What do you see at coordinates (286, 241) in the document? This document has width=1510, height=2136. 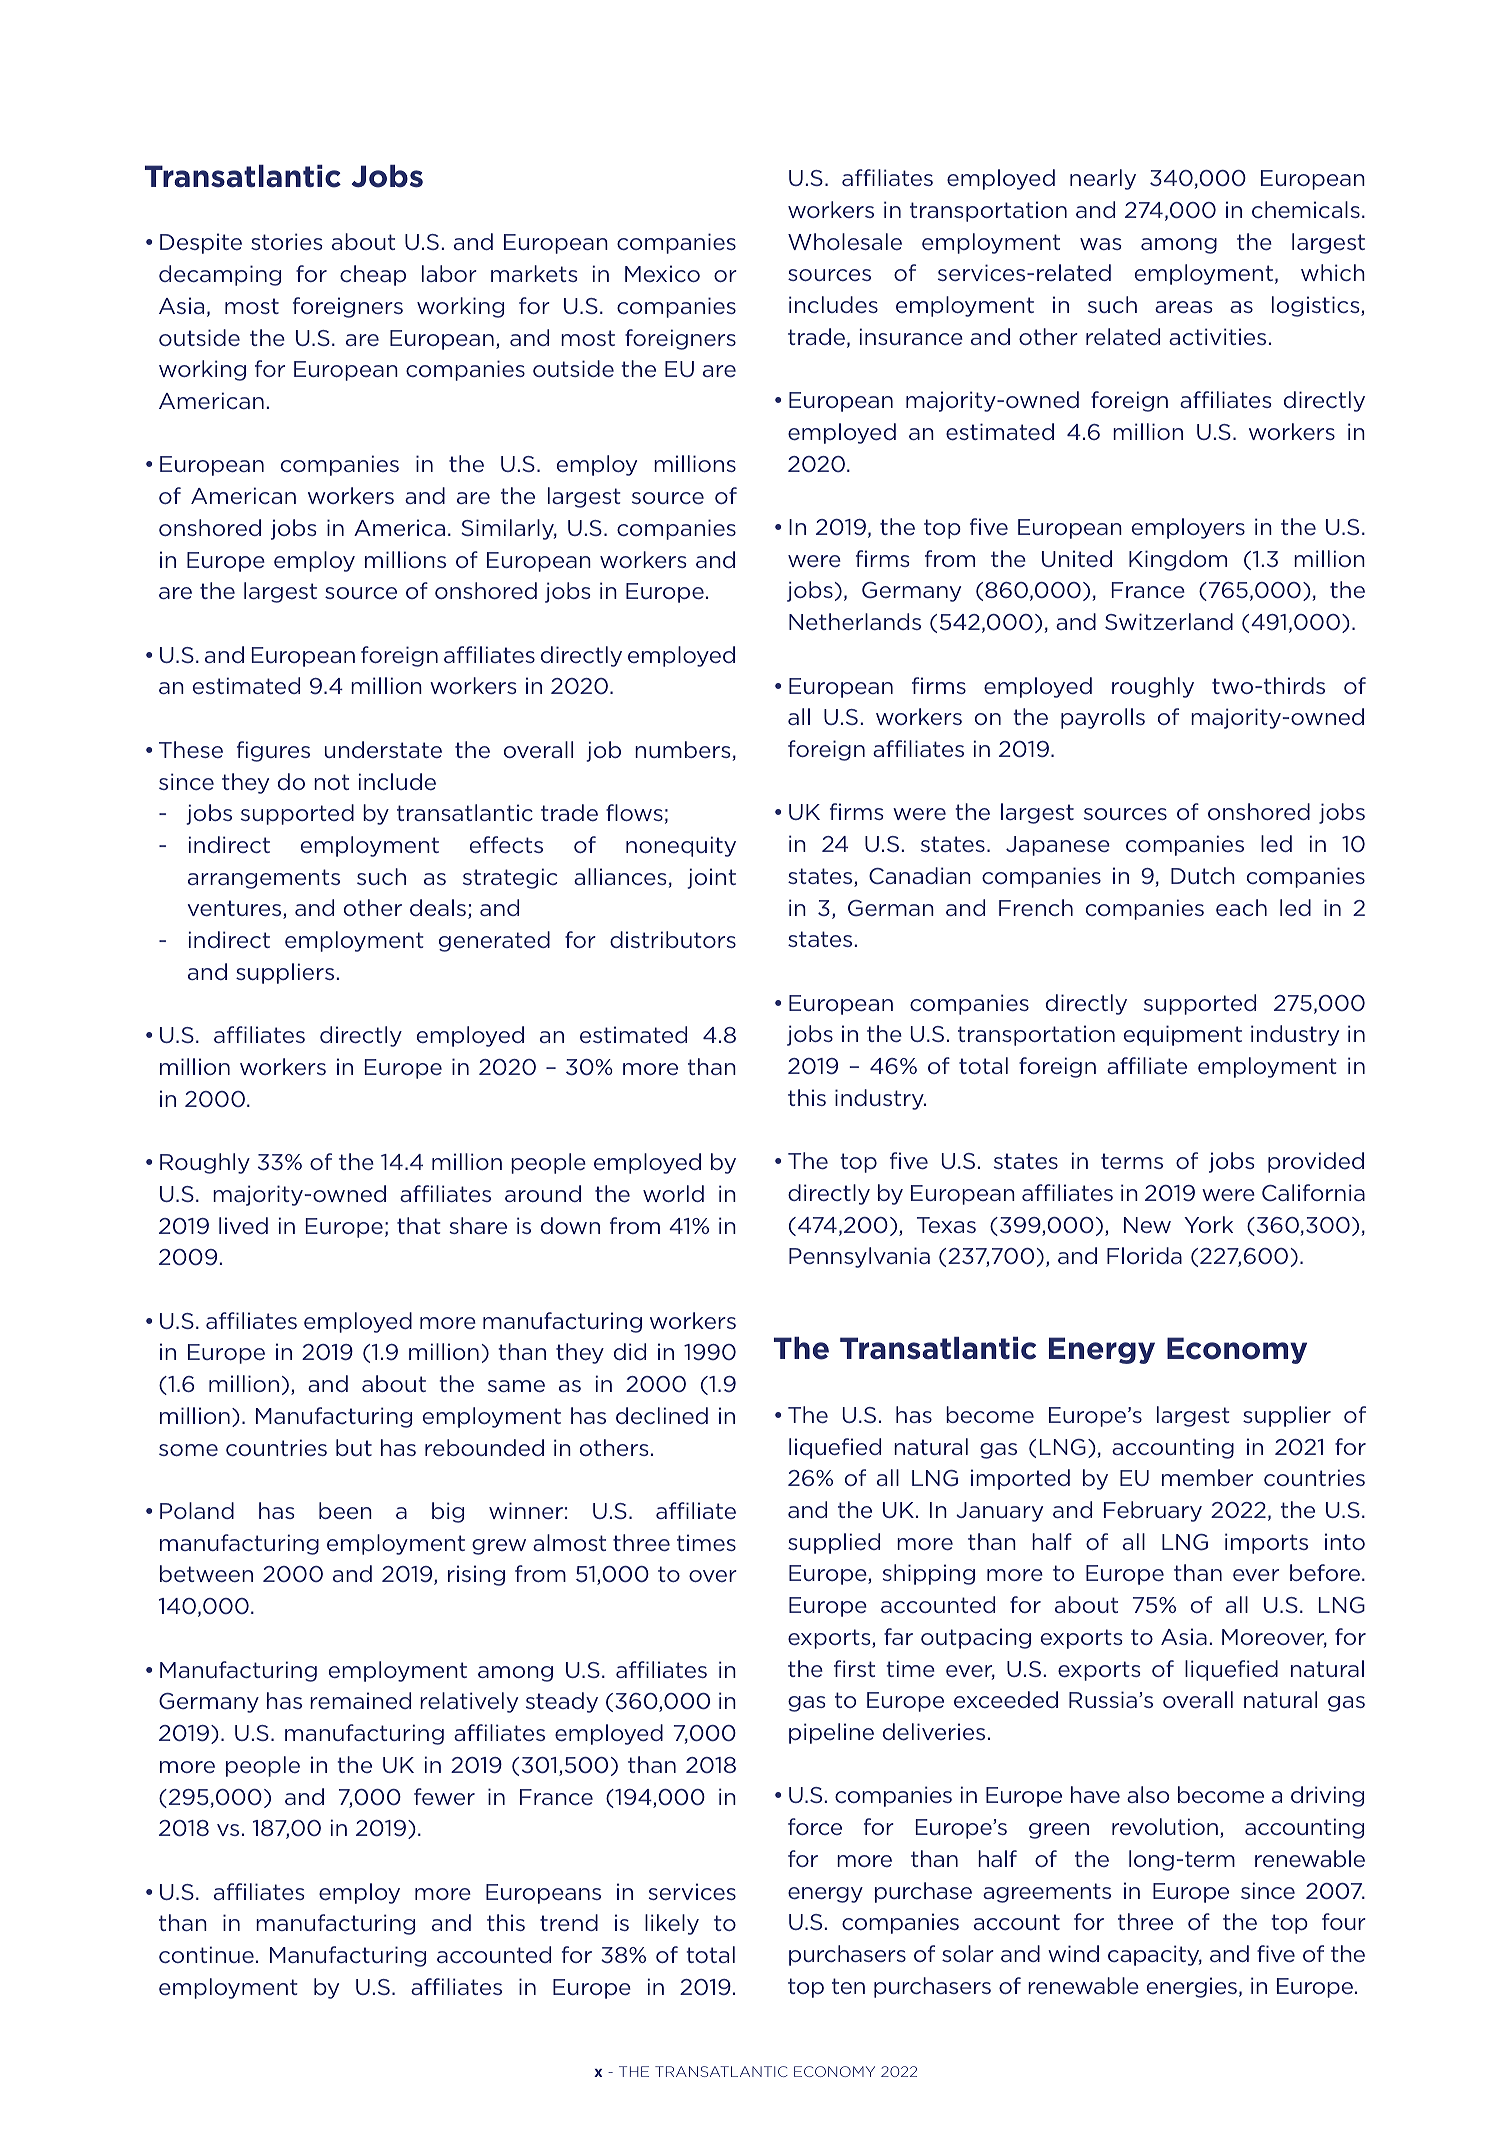 I see `stories` at bounding box center [286, 241].
